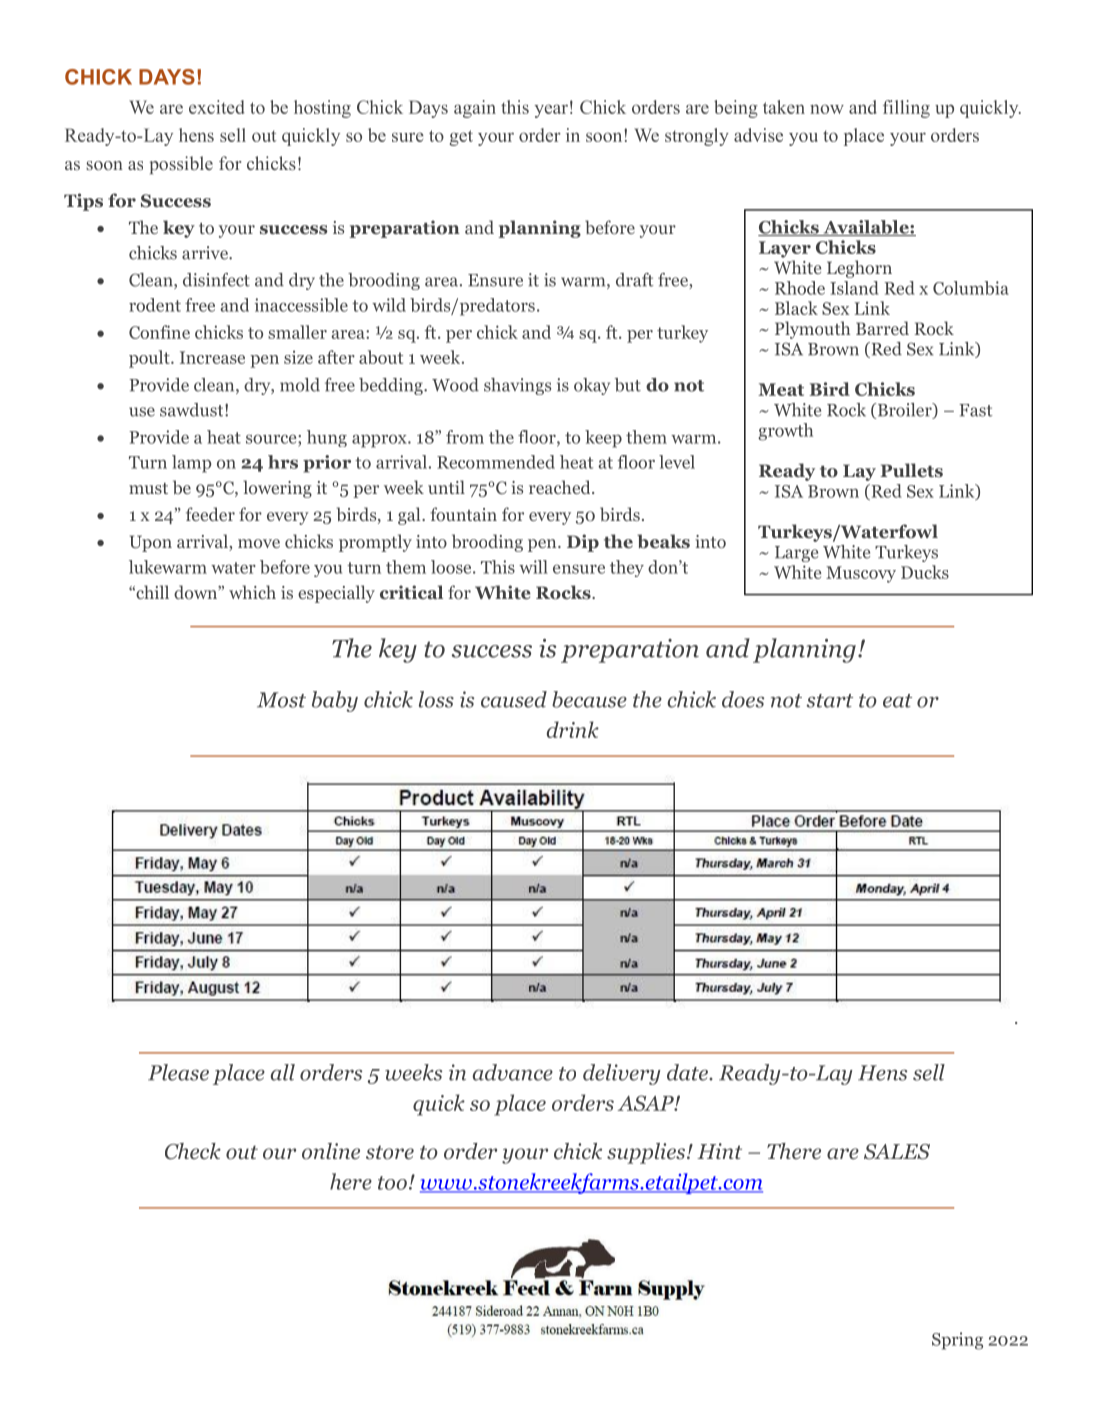 The image size is (1093, 1415). What do you see at coordinates (178, 1072) in the document?
I see `Please` at bounding box center [178, 1072].
